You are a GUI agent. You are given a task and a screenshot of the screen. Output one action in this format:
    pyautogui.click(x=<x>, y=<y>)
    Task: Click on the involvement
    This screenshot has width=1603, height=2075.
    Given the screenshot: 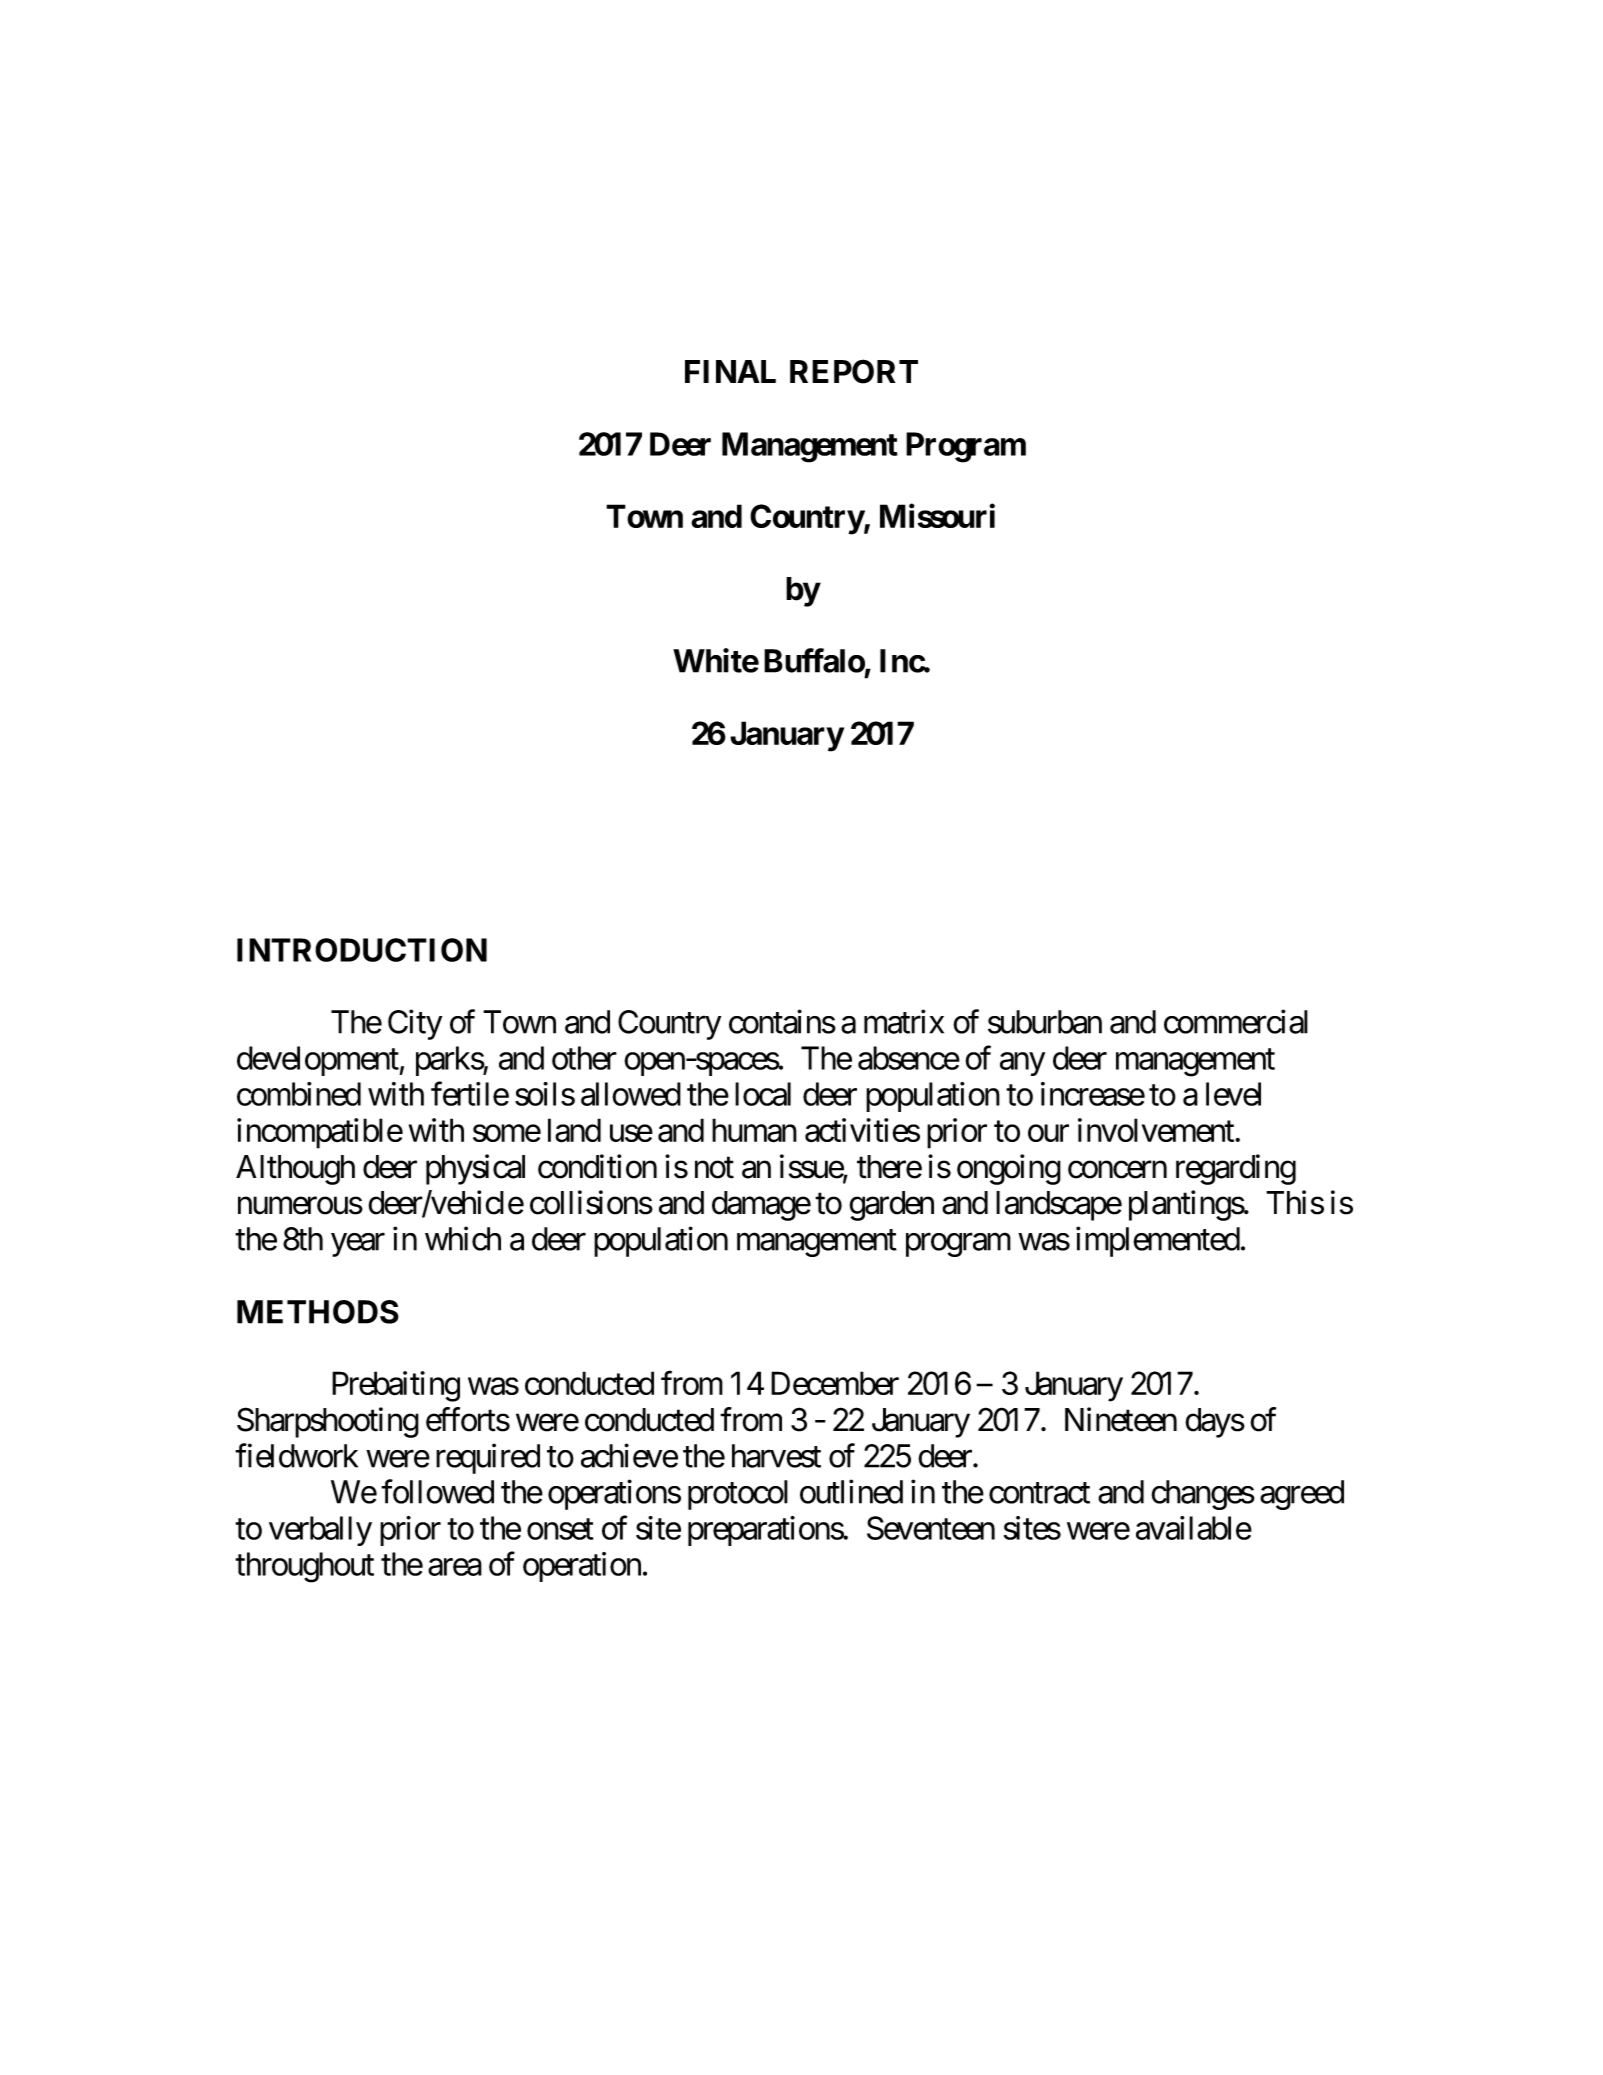 What is the action you would take?
    pyautogui.click(x=1157, y=1130)
